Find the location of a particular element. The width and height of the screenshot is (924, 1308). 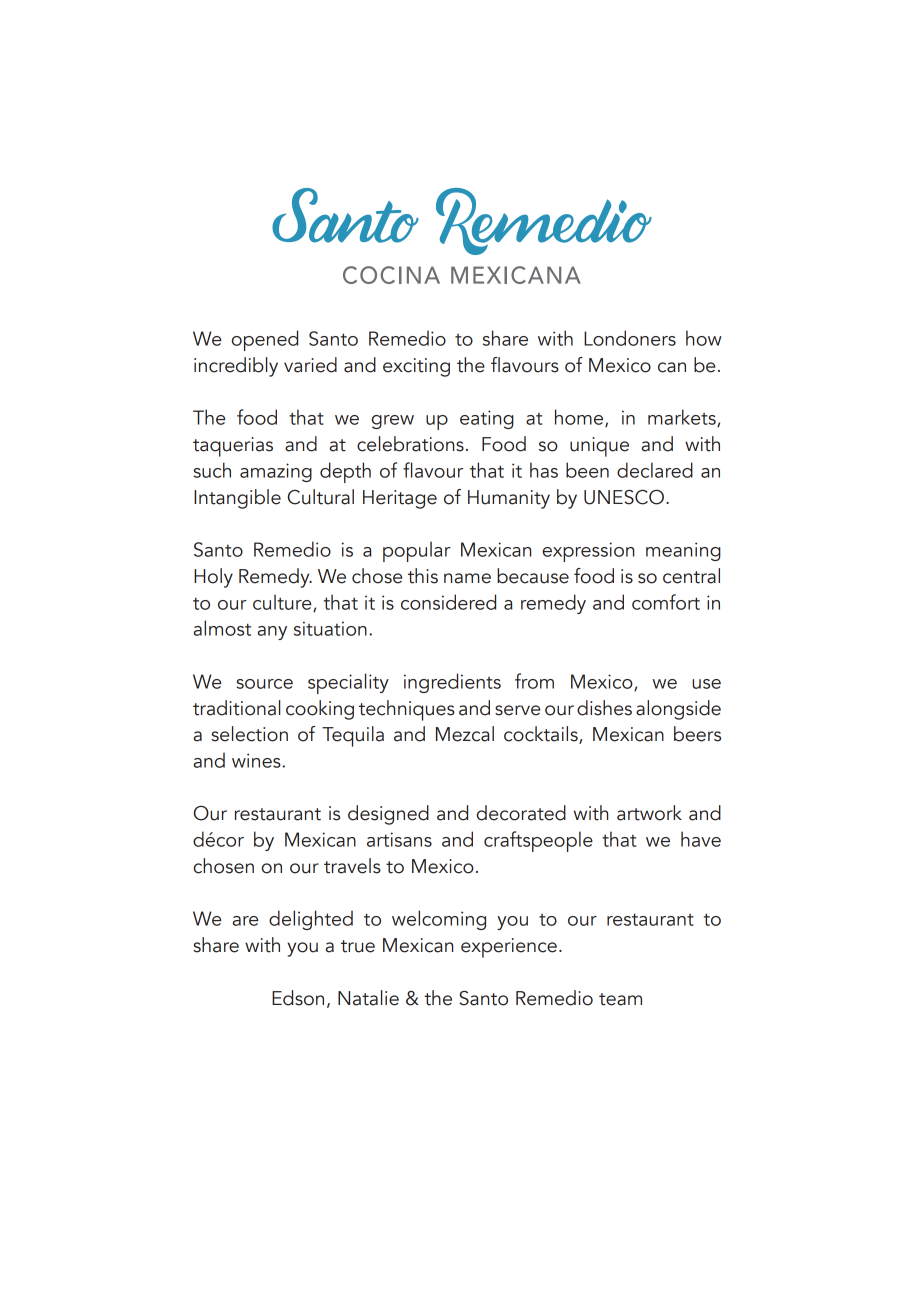

exciting is located at coordinates (416, 367).
